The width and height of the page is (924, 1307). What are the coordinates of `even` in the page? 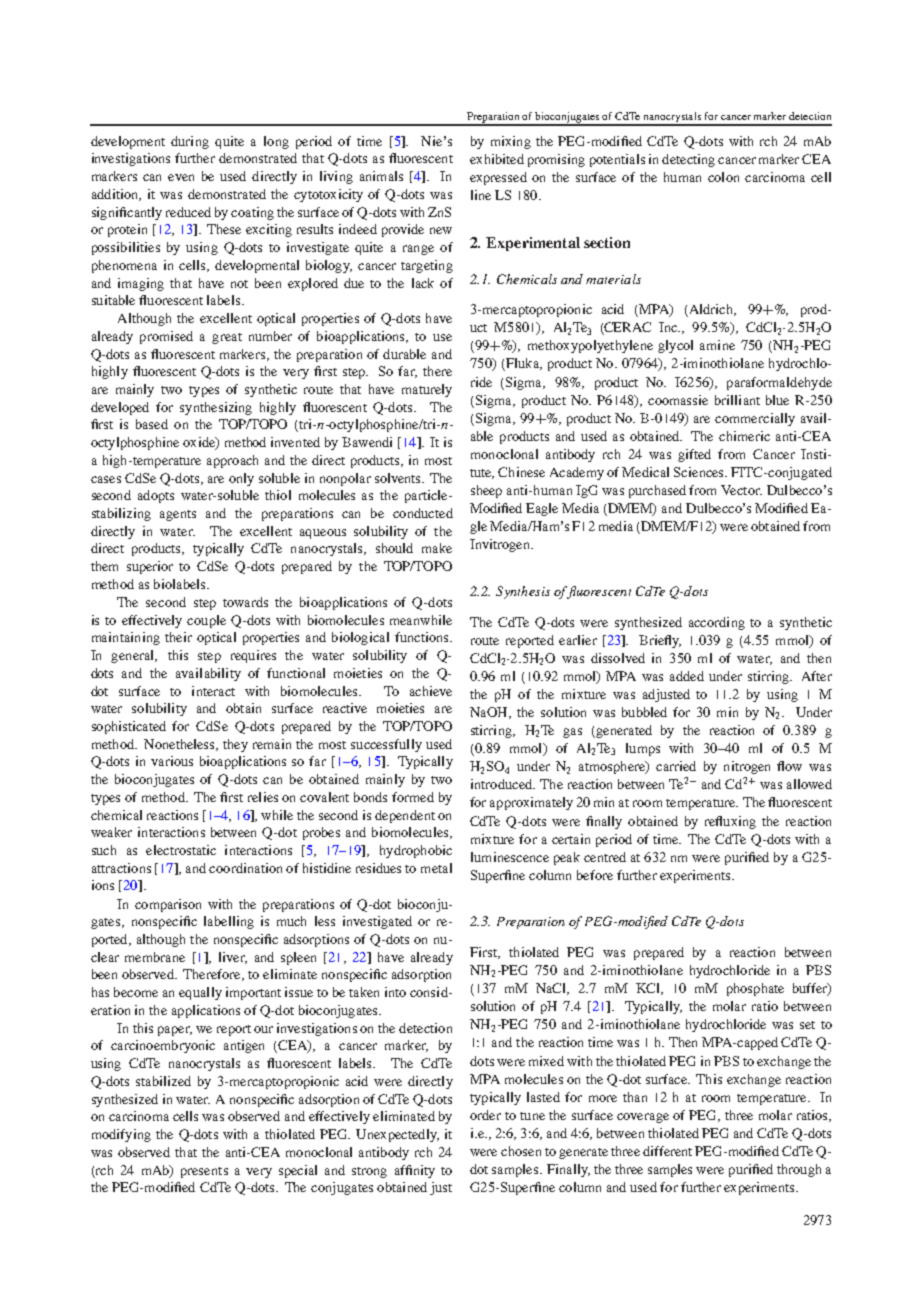 It's located at (181, 177).
